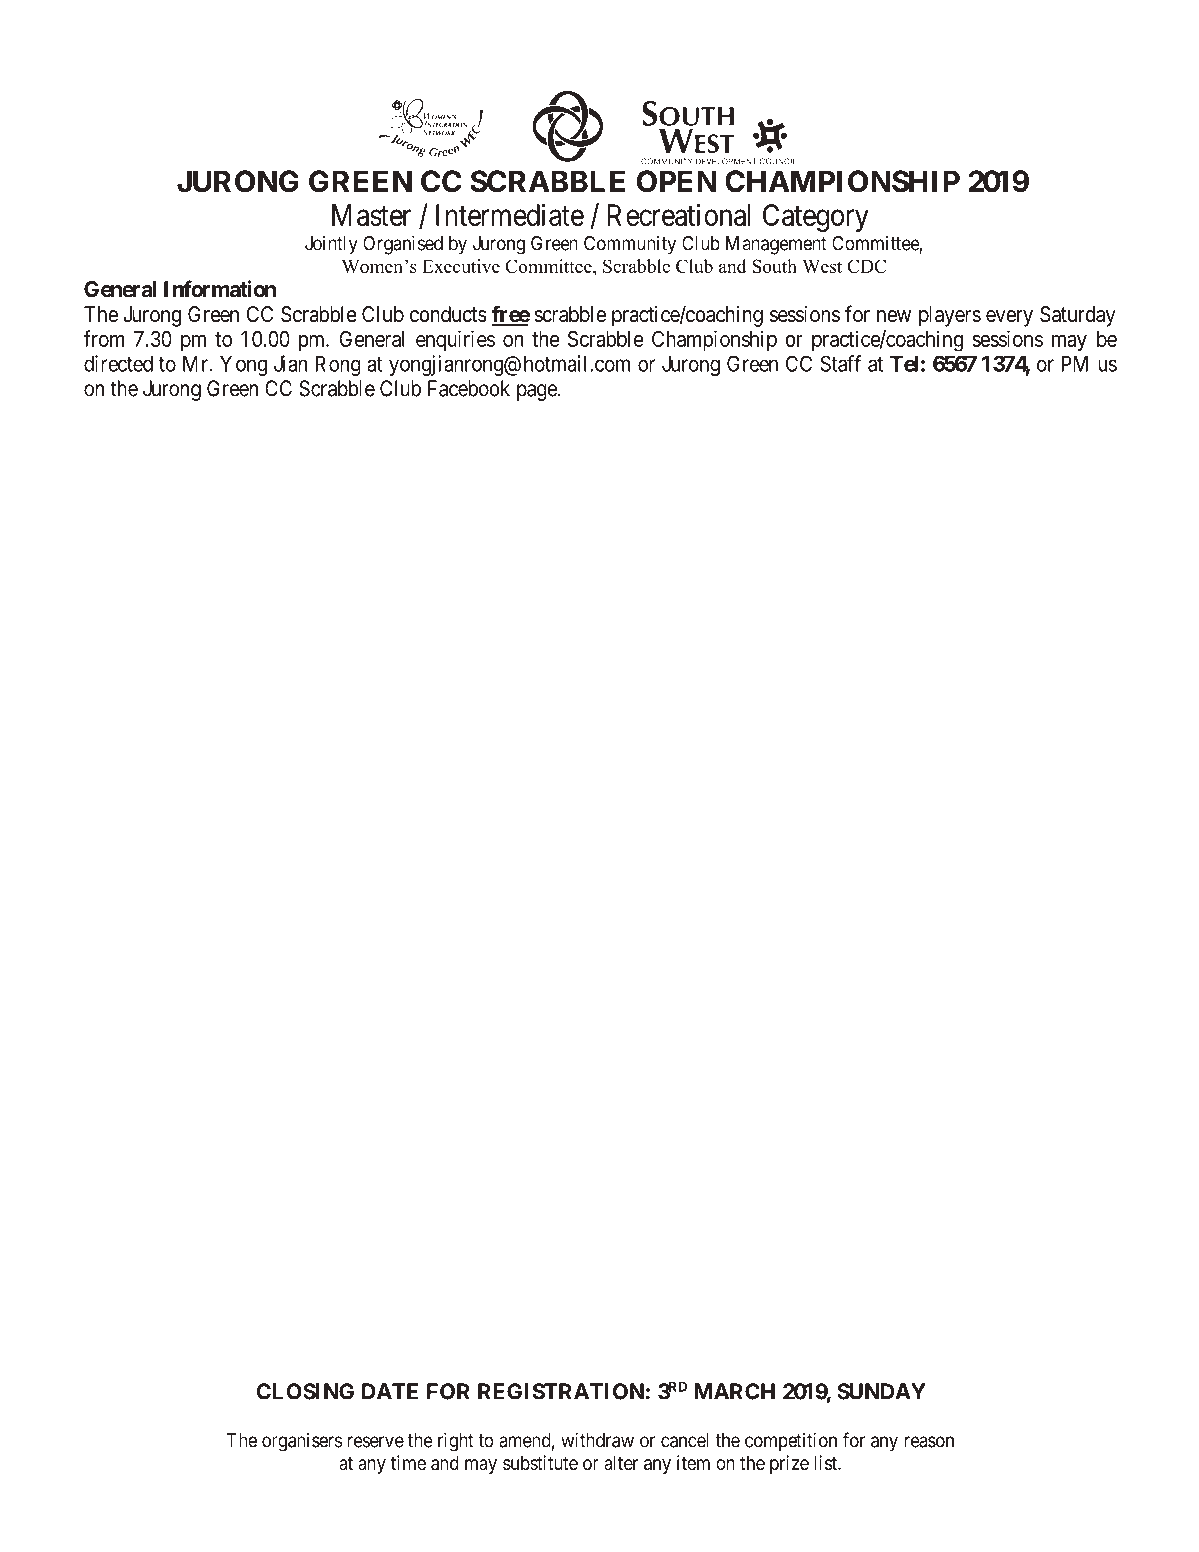 This screenshot has width=1199, height=1552. Describe the element at coordinates (866, 266) in the screenshot. I see `CDC` at that location.
